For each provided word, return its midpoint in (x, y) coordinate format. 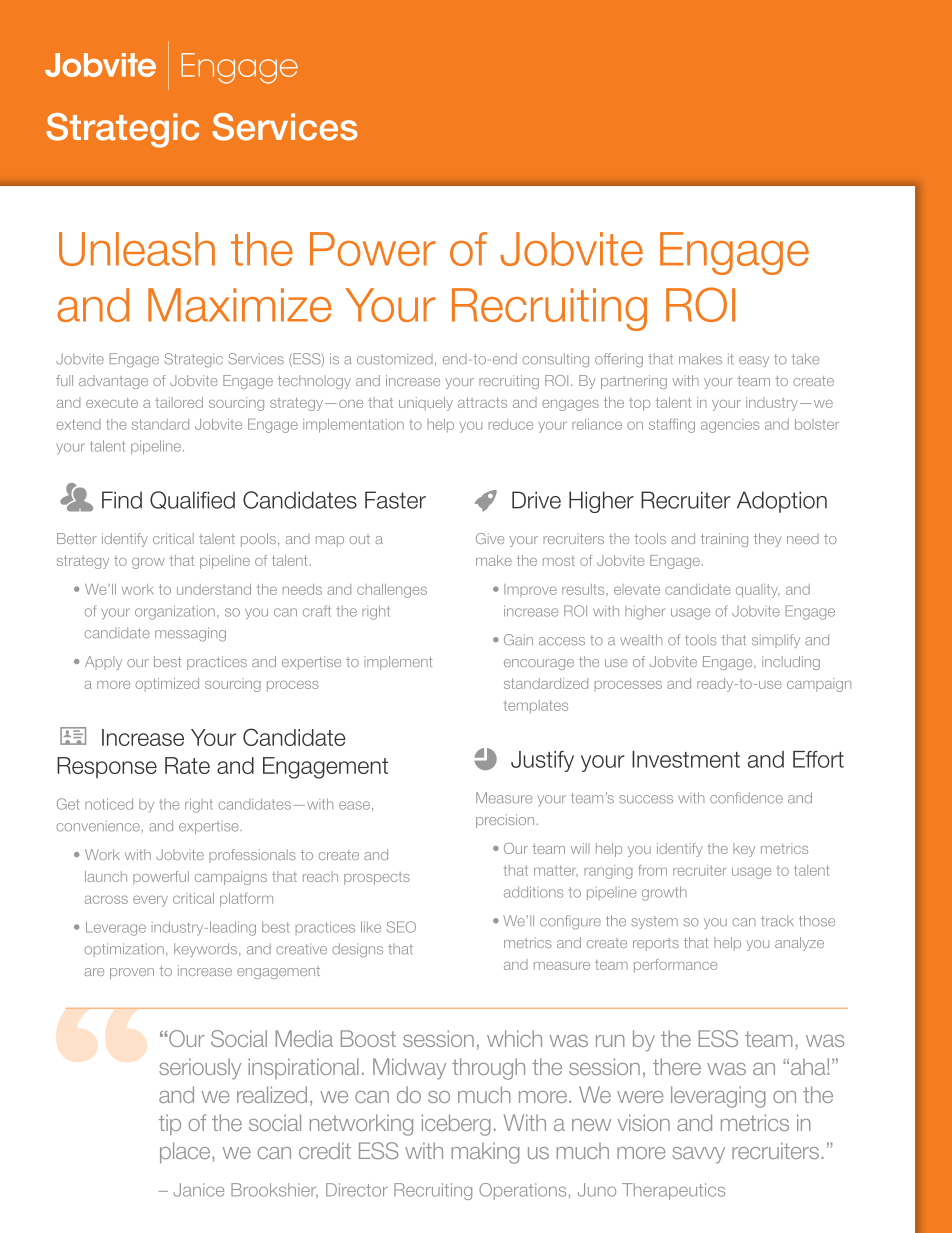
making (485, 1153)
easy (754, 361)
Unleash (137, 249)
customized (395, 359)
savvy (698, 1155)
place (186, 1153)
